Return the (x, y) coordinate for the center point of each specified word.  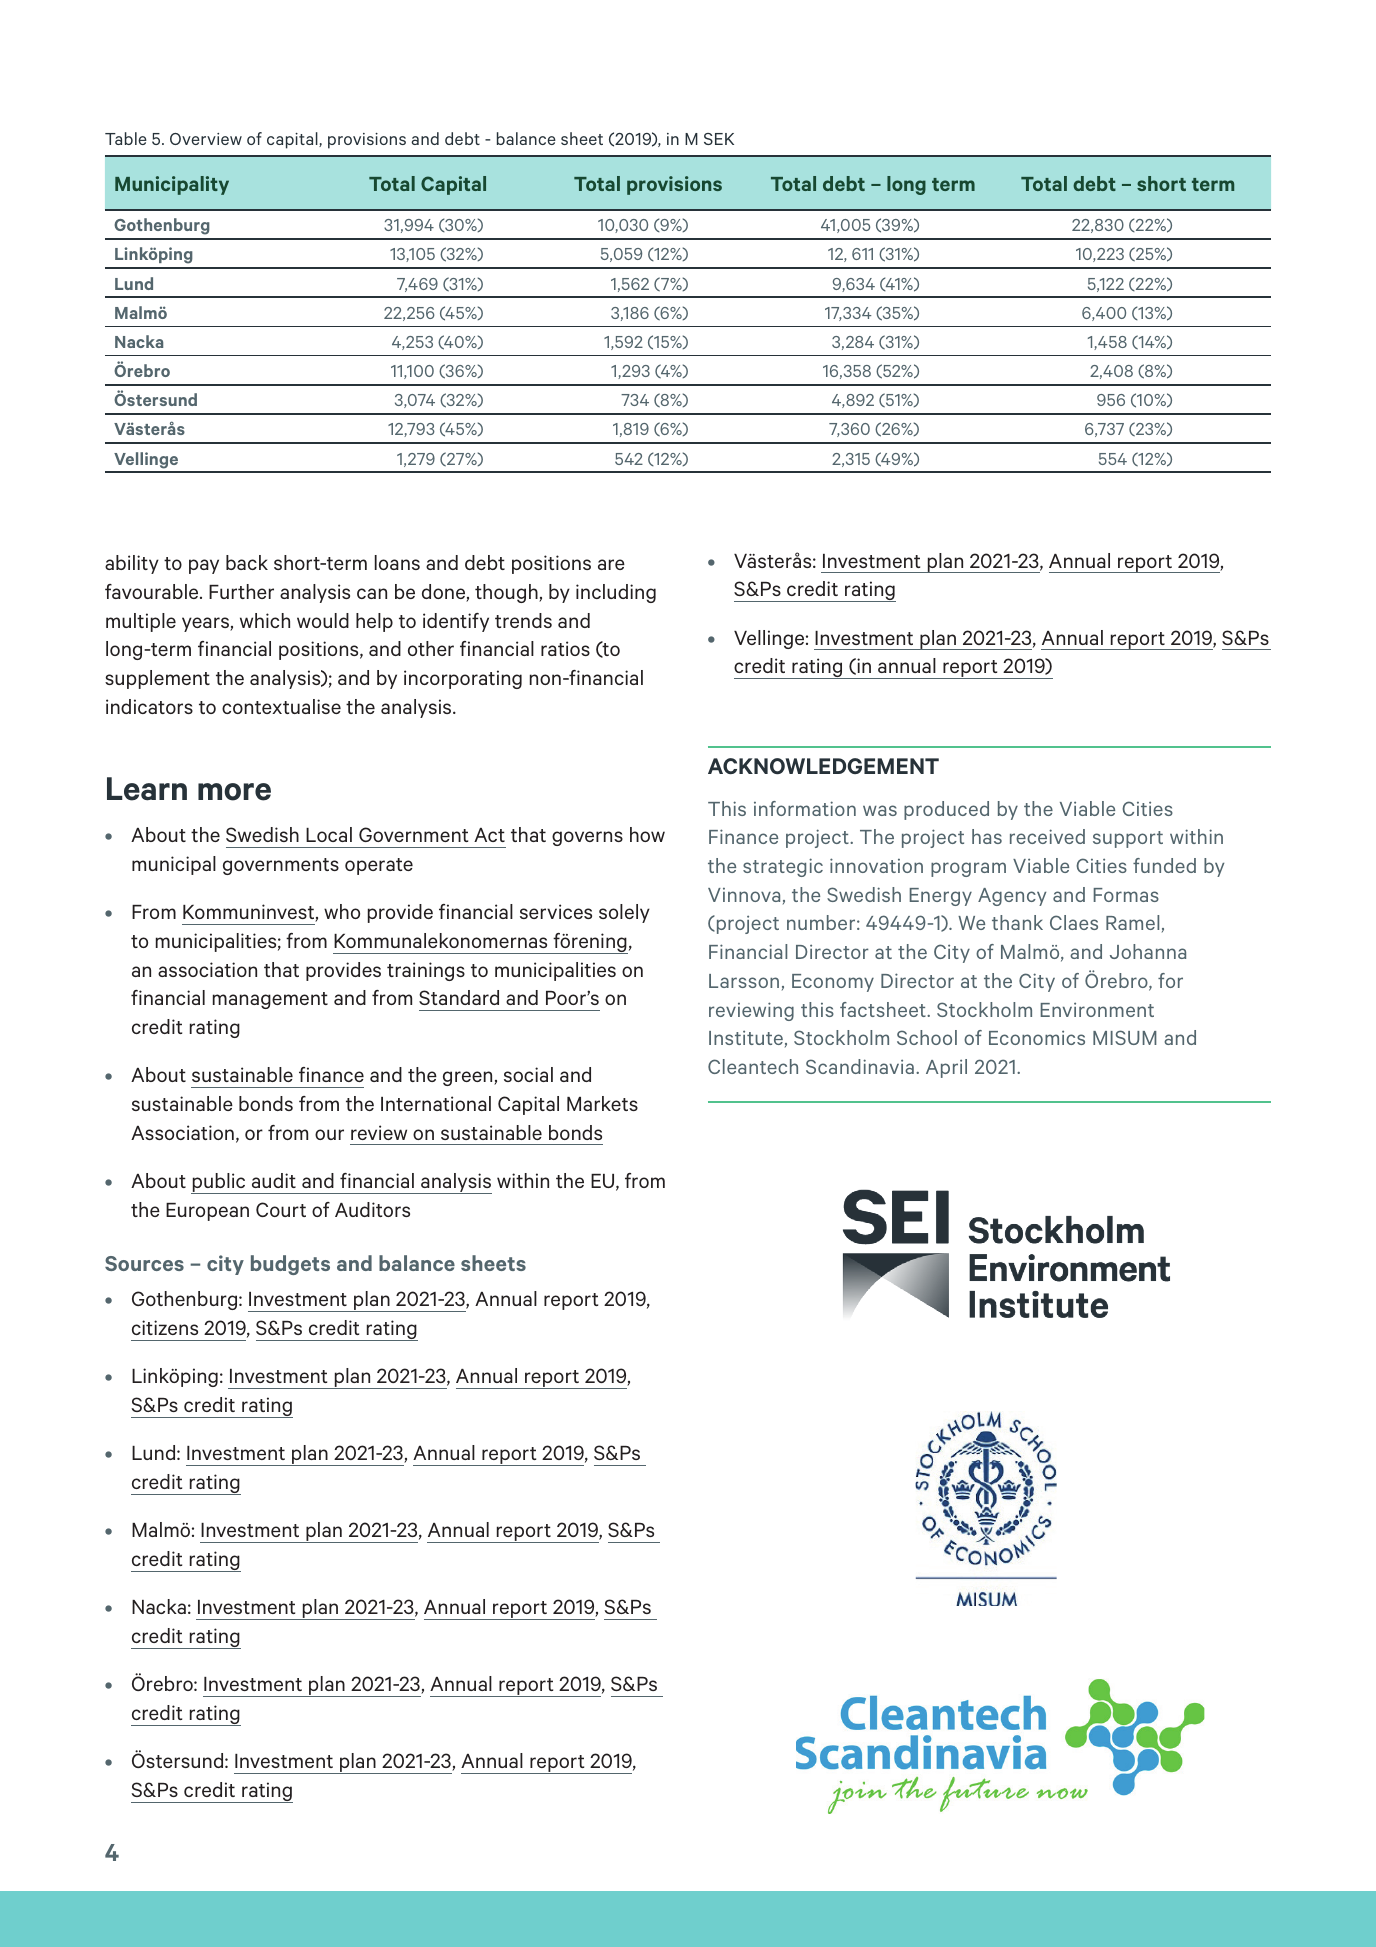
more (234, 792)
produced (946, 810)
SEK (719, 139)
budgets (290, 1265)
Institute (746, 1037)
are (611, 564)
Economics (1037, 1037)
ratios (565, 648)
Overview (206, 139)
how (647, 834)
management (270, 1000)
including (616, 593)
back (247, 562)
